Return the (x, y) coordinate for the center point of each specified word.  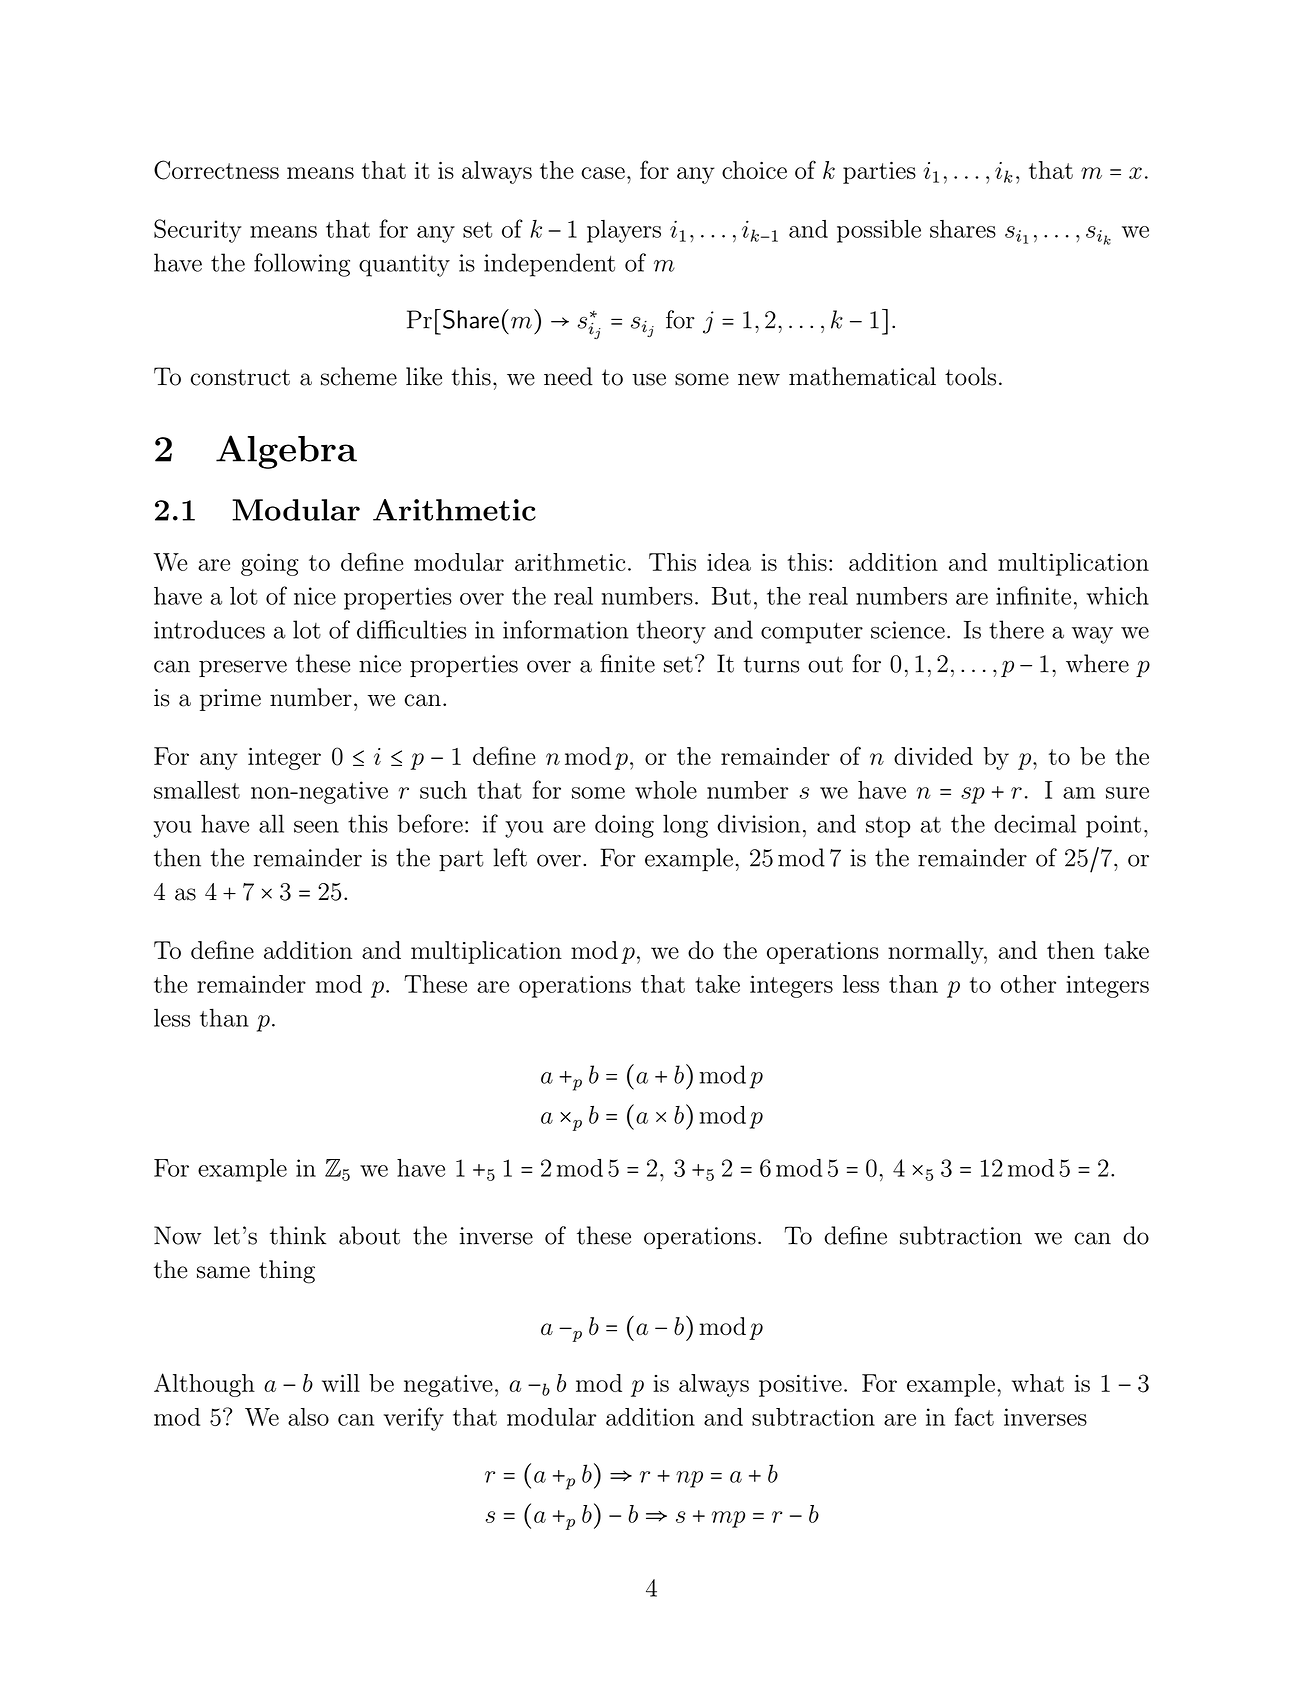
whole (666, 790)
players (624, 231)
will (341, 1383)
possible (879, 231)
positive (800, 1385)
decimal (1035, 823)
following (302, 265)
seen (316, 827)
